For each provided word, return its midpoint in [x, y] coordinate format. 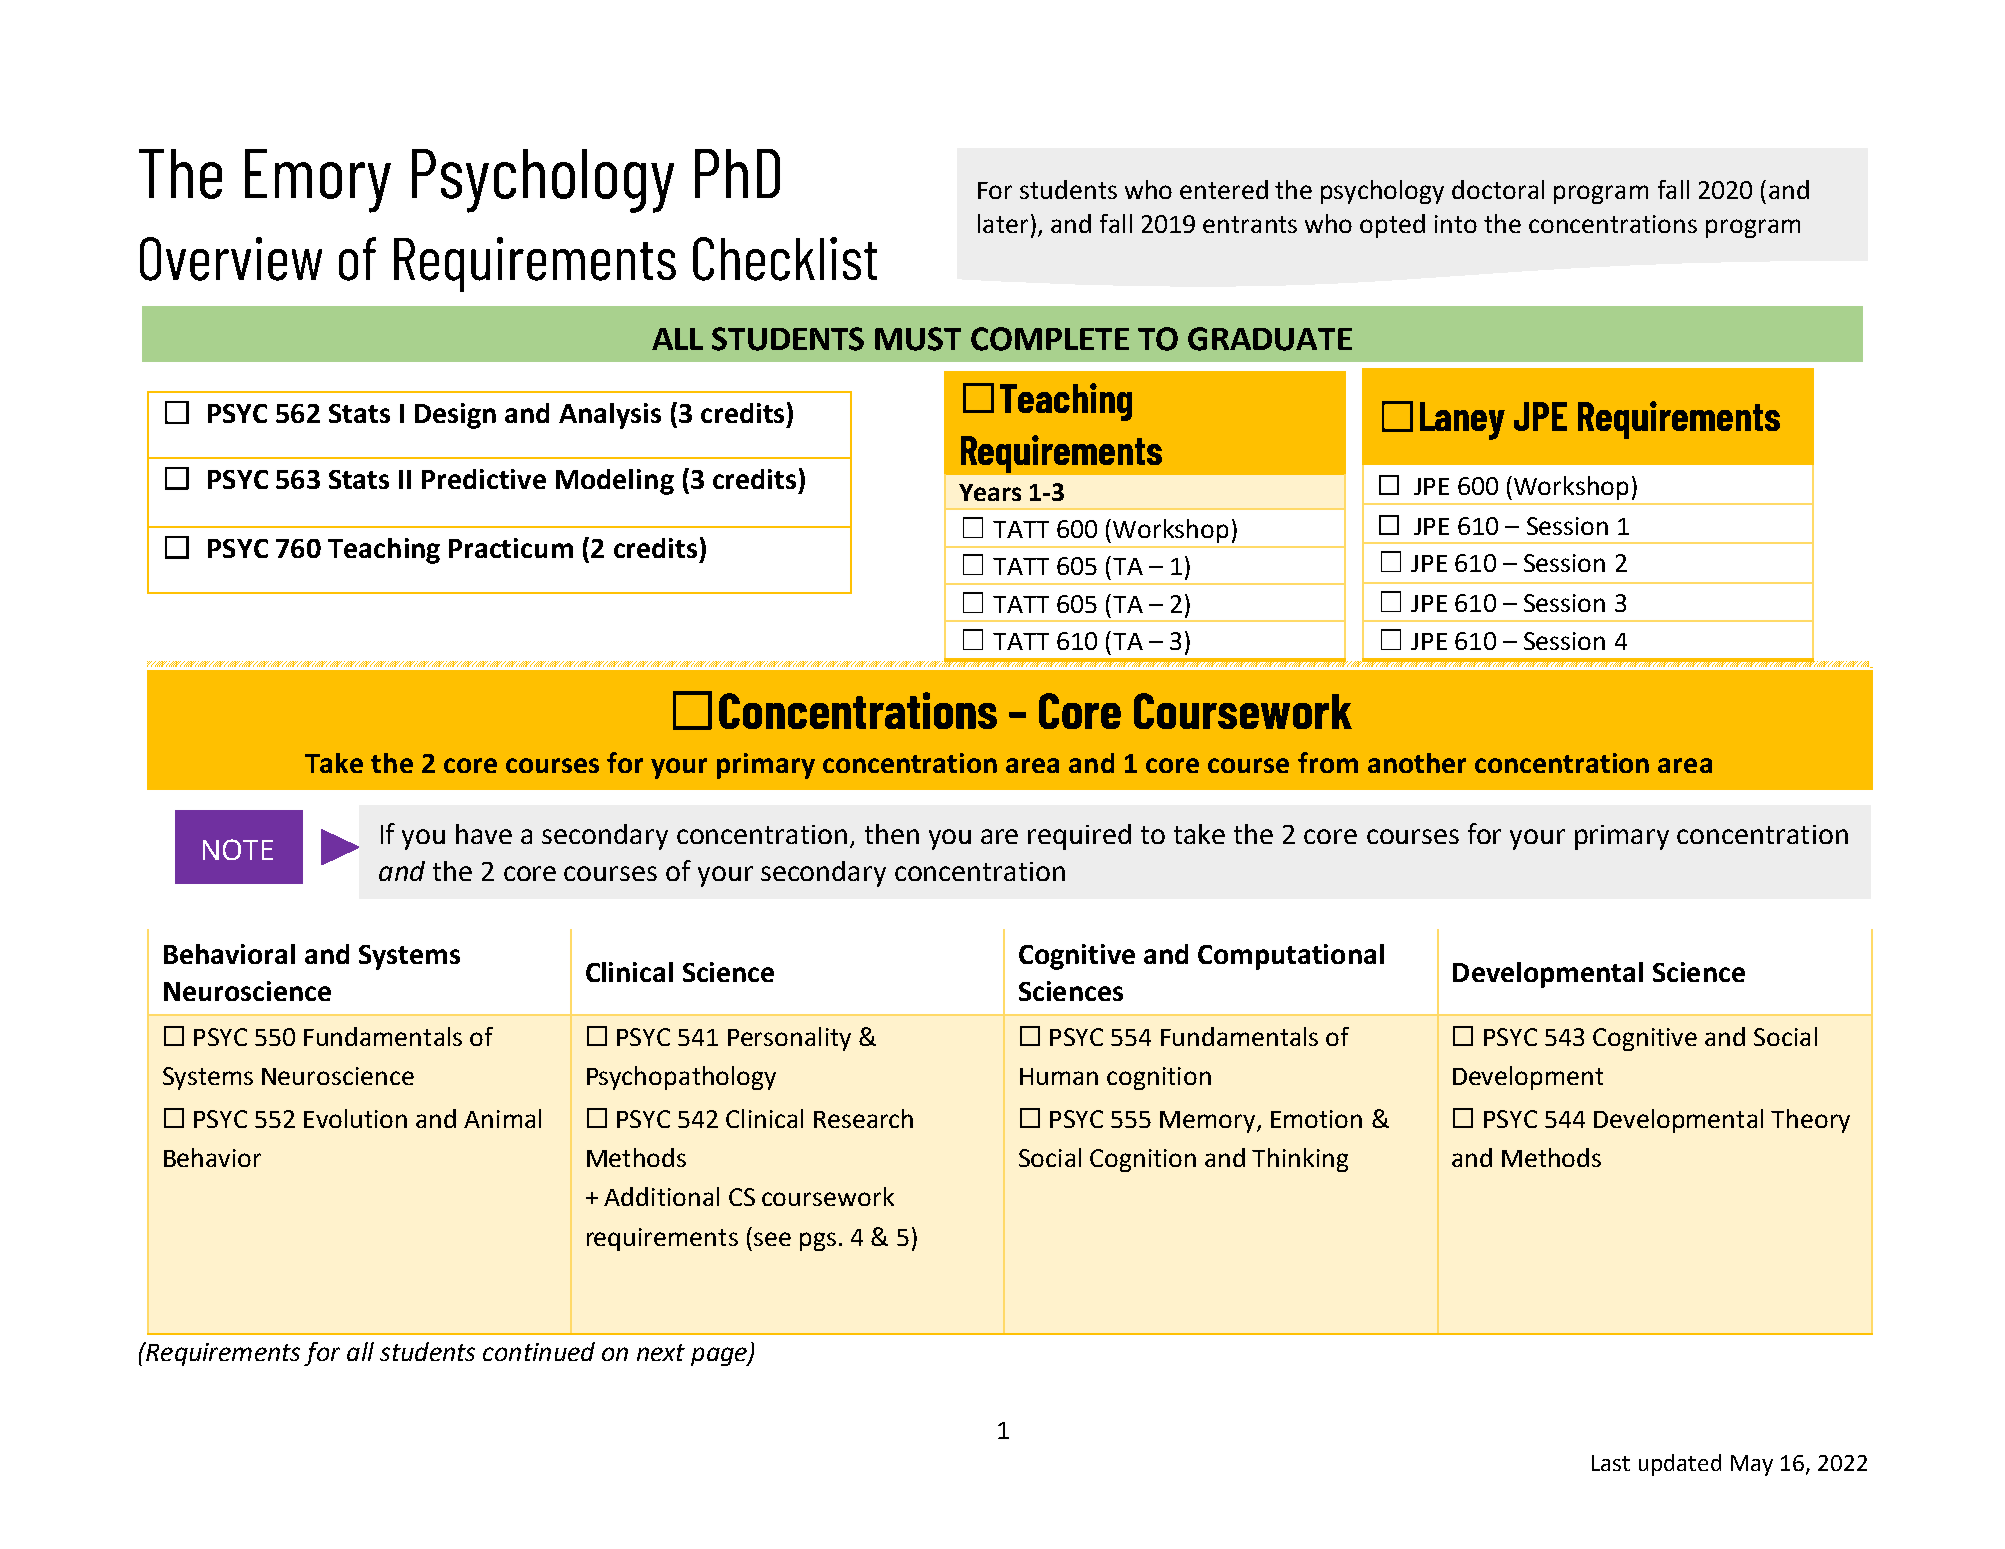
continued [539, 1351]
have [484, 834]
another [1417, 763]
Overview [231, 259]
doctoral [1498, 189]
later [1003, 223]
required [1079, 837]
